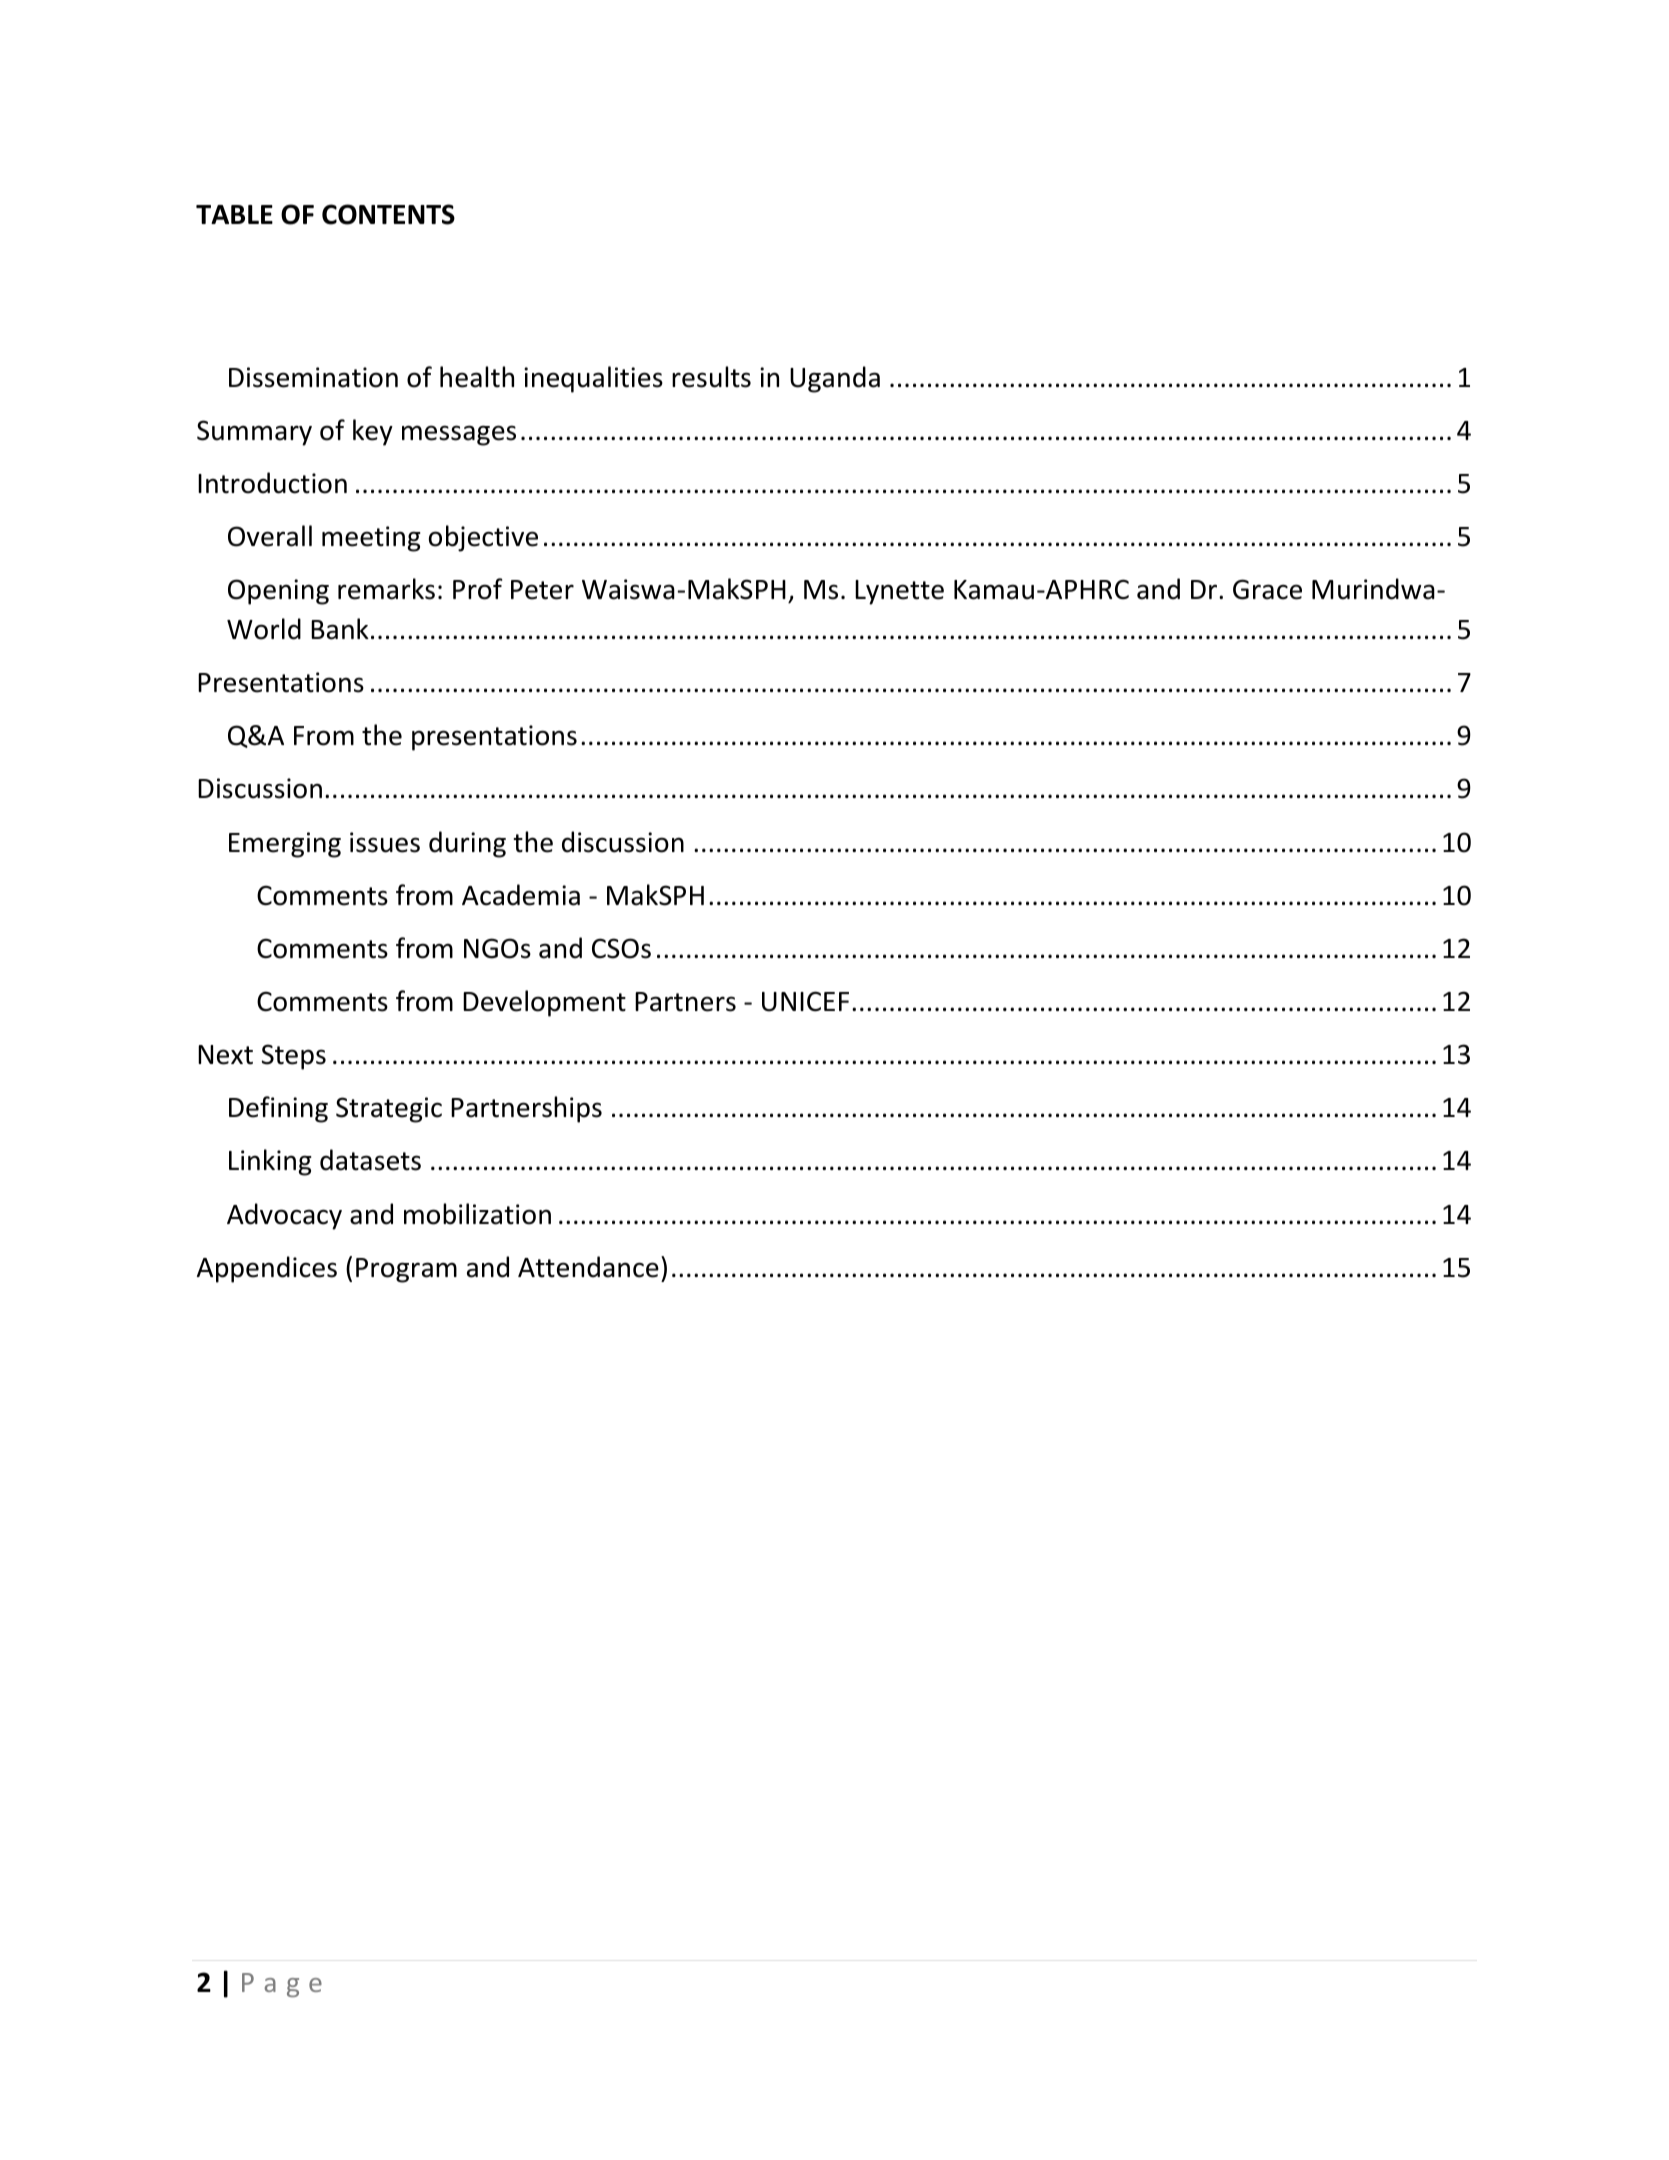  I want to click on Grace, so click(1267, 589).
